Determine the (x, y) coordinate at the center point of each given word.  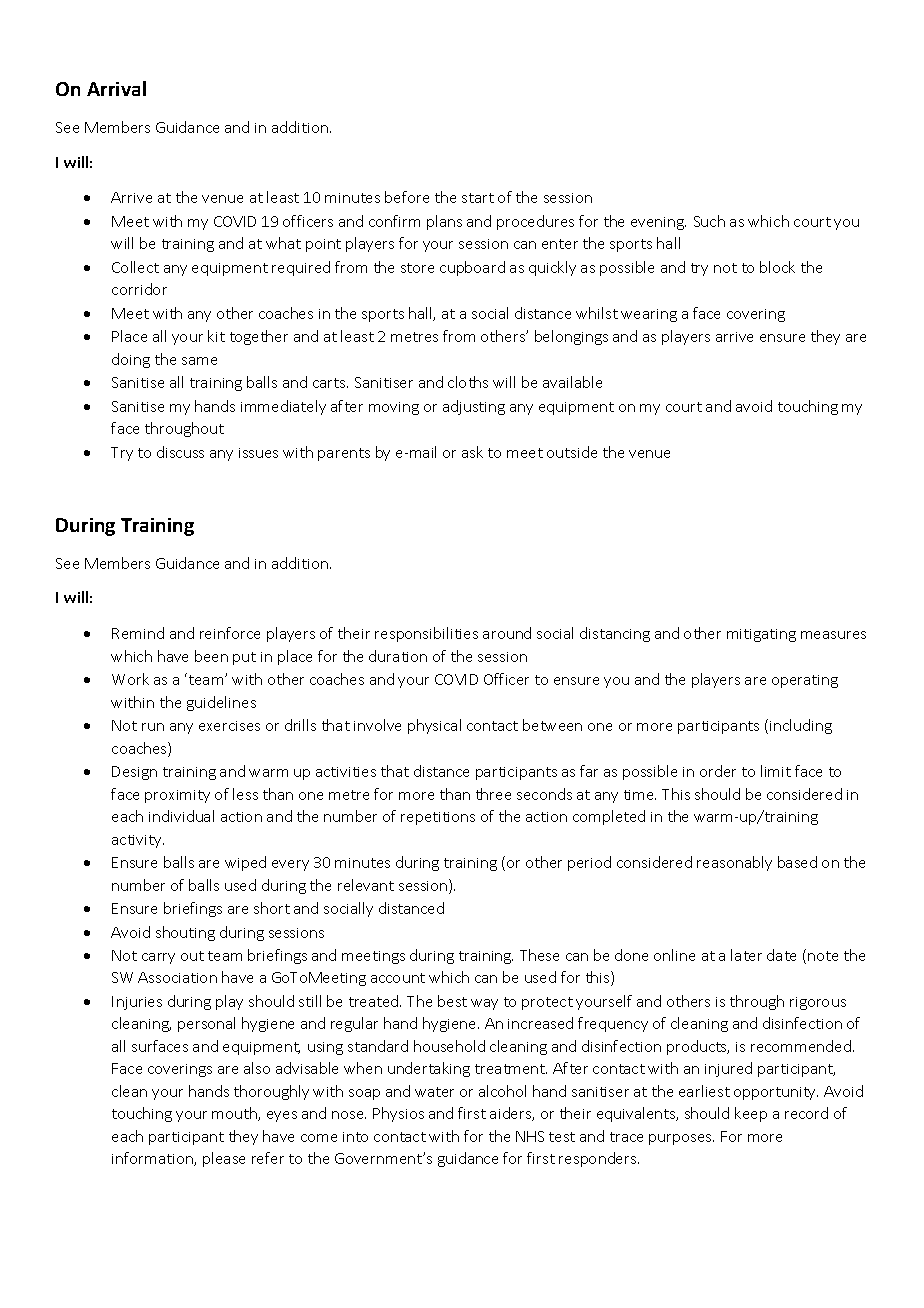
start (478, 198)
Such (709, 221)
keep (751, 1114)
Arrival (116, 88)
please (224, 1159)
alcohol (502, 1091)
